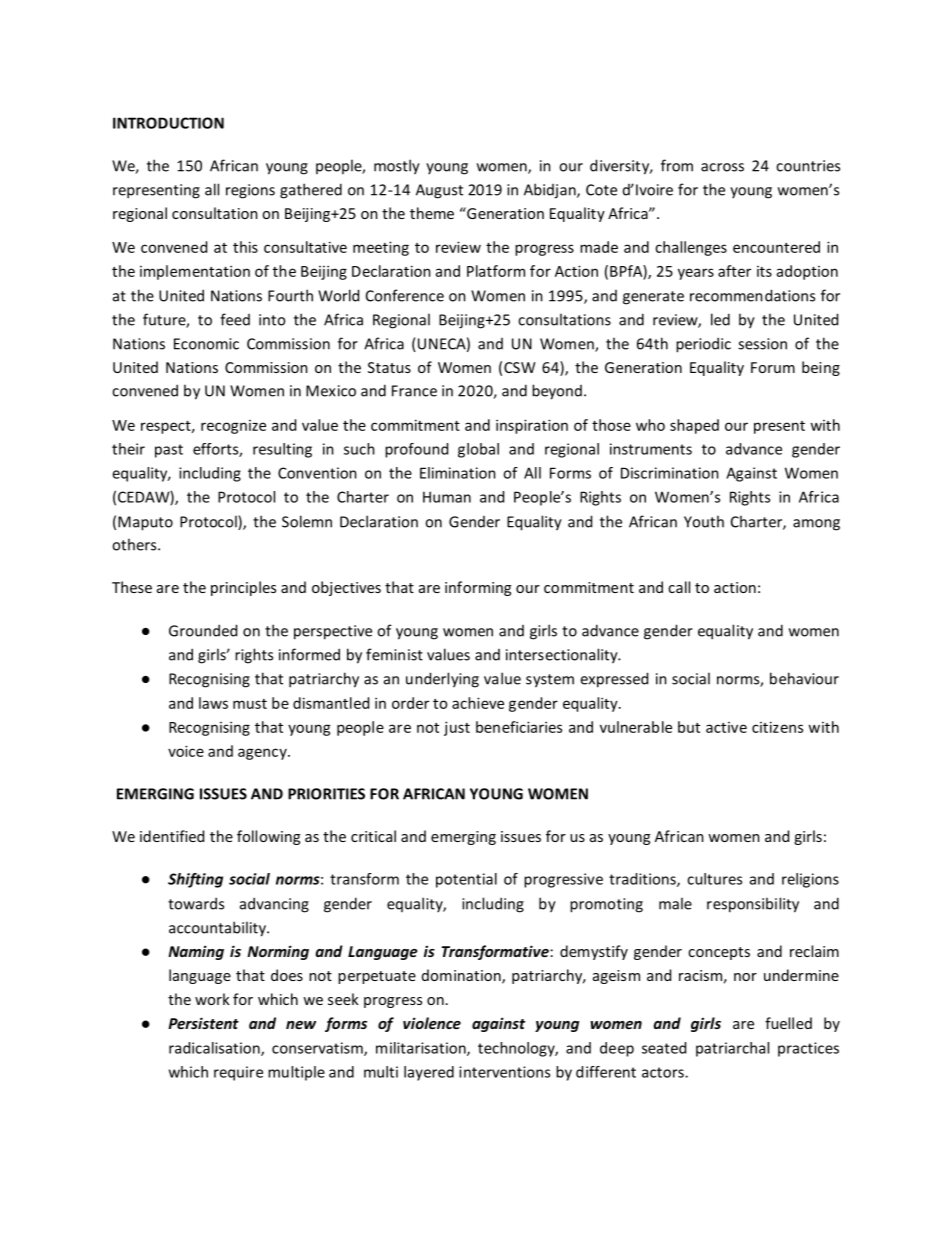  Describe the element at coordinates (732, 1049) in the screenshot. I see `patriarchal` at that location.
